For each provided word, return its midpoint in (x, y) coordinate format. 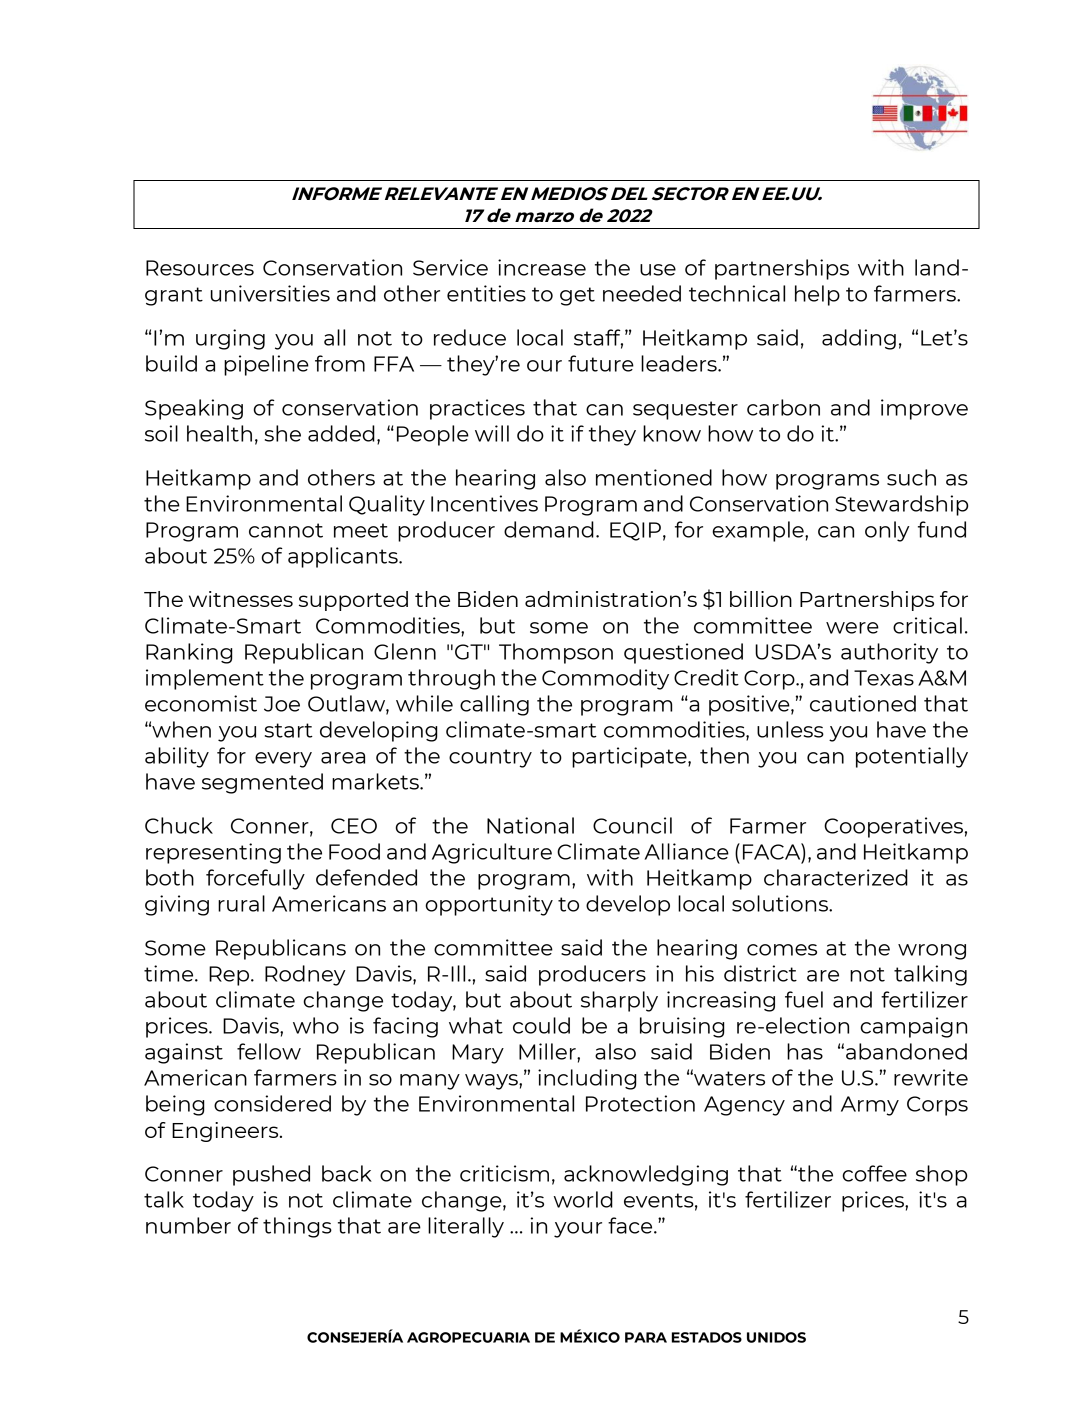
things (297, 1227)
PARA (646, 1337)
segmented (262, 783)
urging (230, 339)
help (817, 295)
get (577, 296)
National (530, 825)
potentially (912, 757)
